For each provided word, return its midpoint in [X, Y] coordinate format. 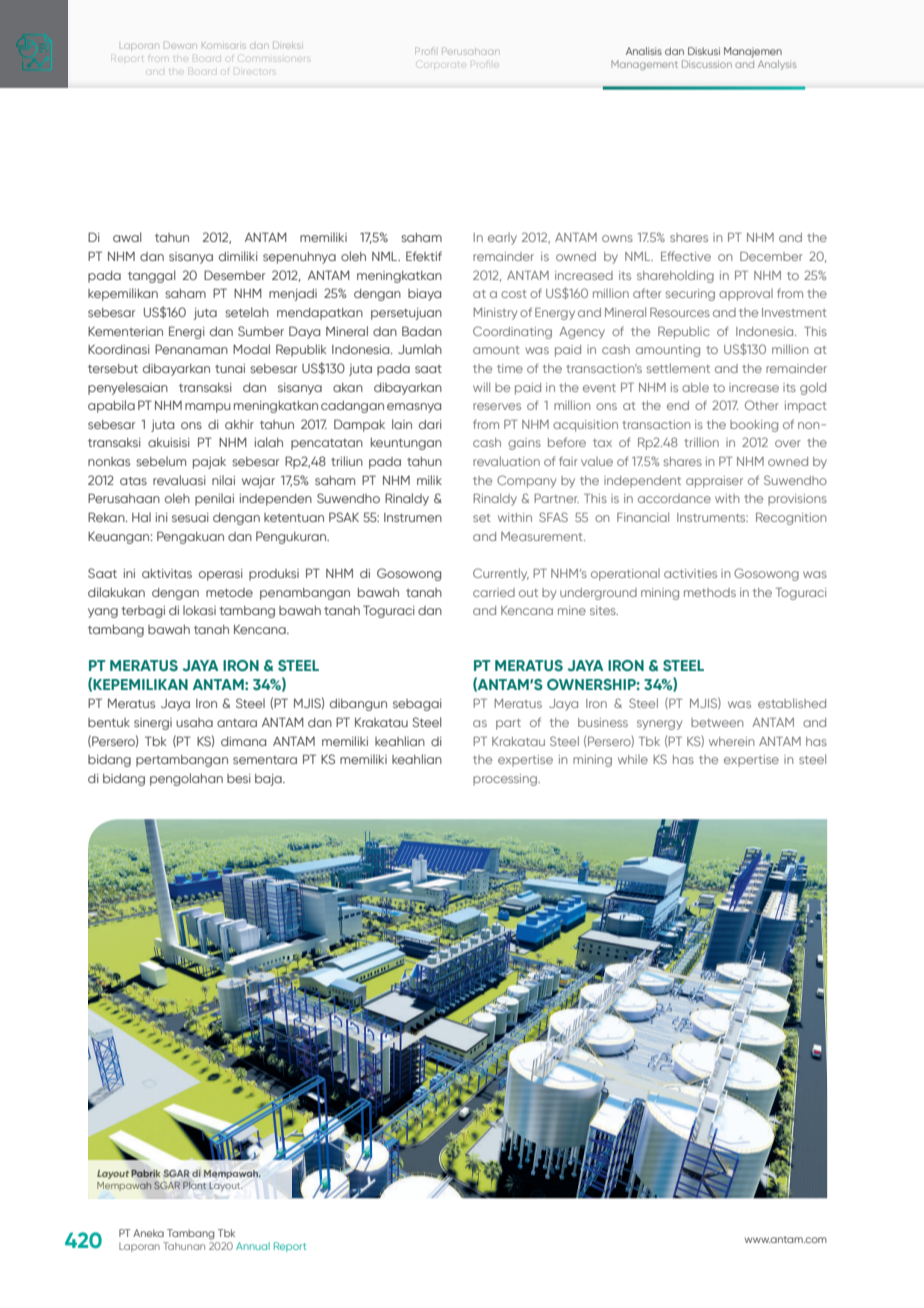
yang [103, 613]
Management [644, 65]
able [695, 387]
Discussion [707, 64]
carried [494, 592]
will [481, 387]
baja [269, 780]
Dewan [180, 45]
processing [506, 780]
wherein [731, 741]
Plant [194, 1185]
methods [710, 592]
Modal [251, 349]
